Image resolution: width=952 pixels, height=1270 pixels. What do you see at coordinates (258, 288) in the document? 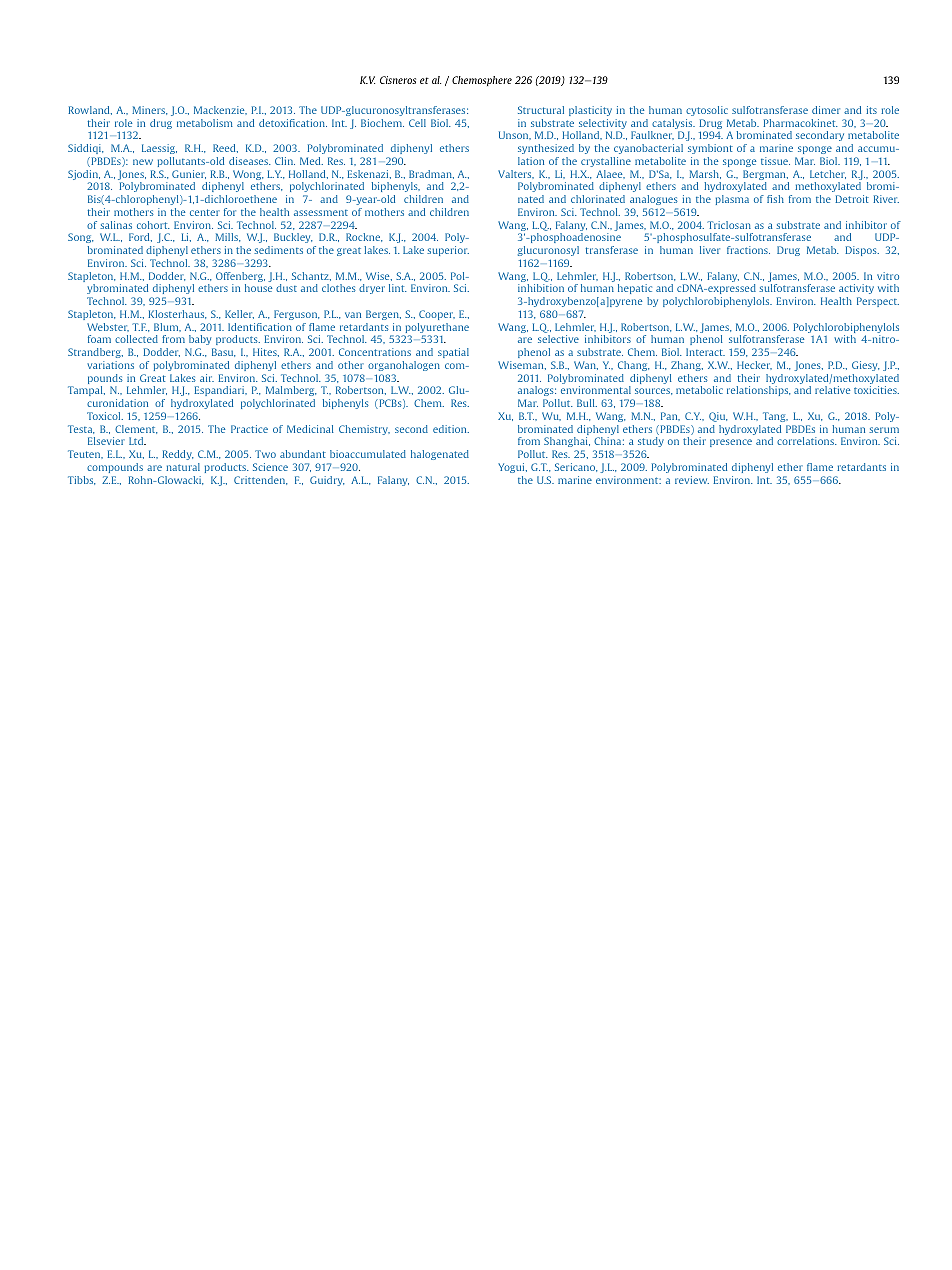
I see `house` at bounding box center [258, 288].
